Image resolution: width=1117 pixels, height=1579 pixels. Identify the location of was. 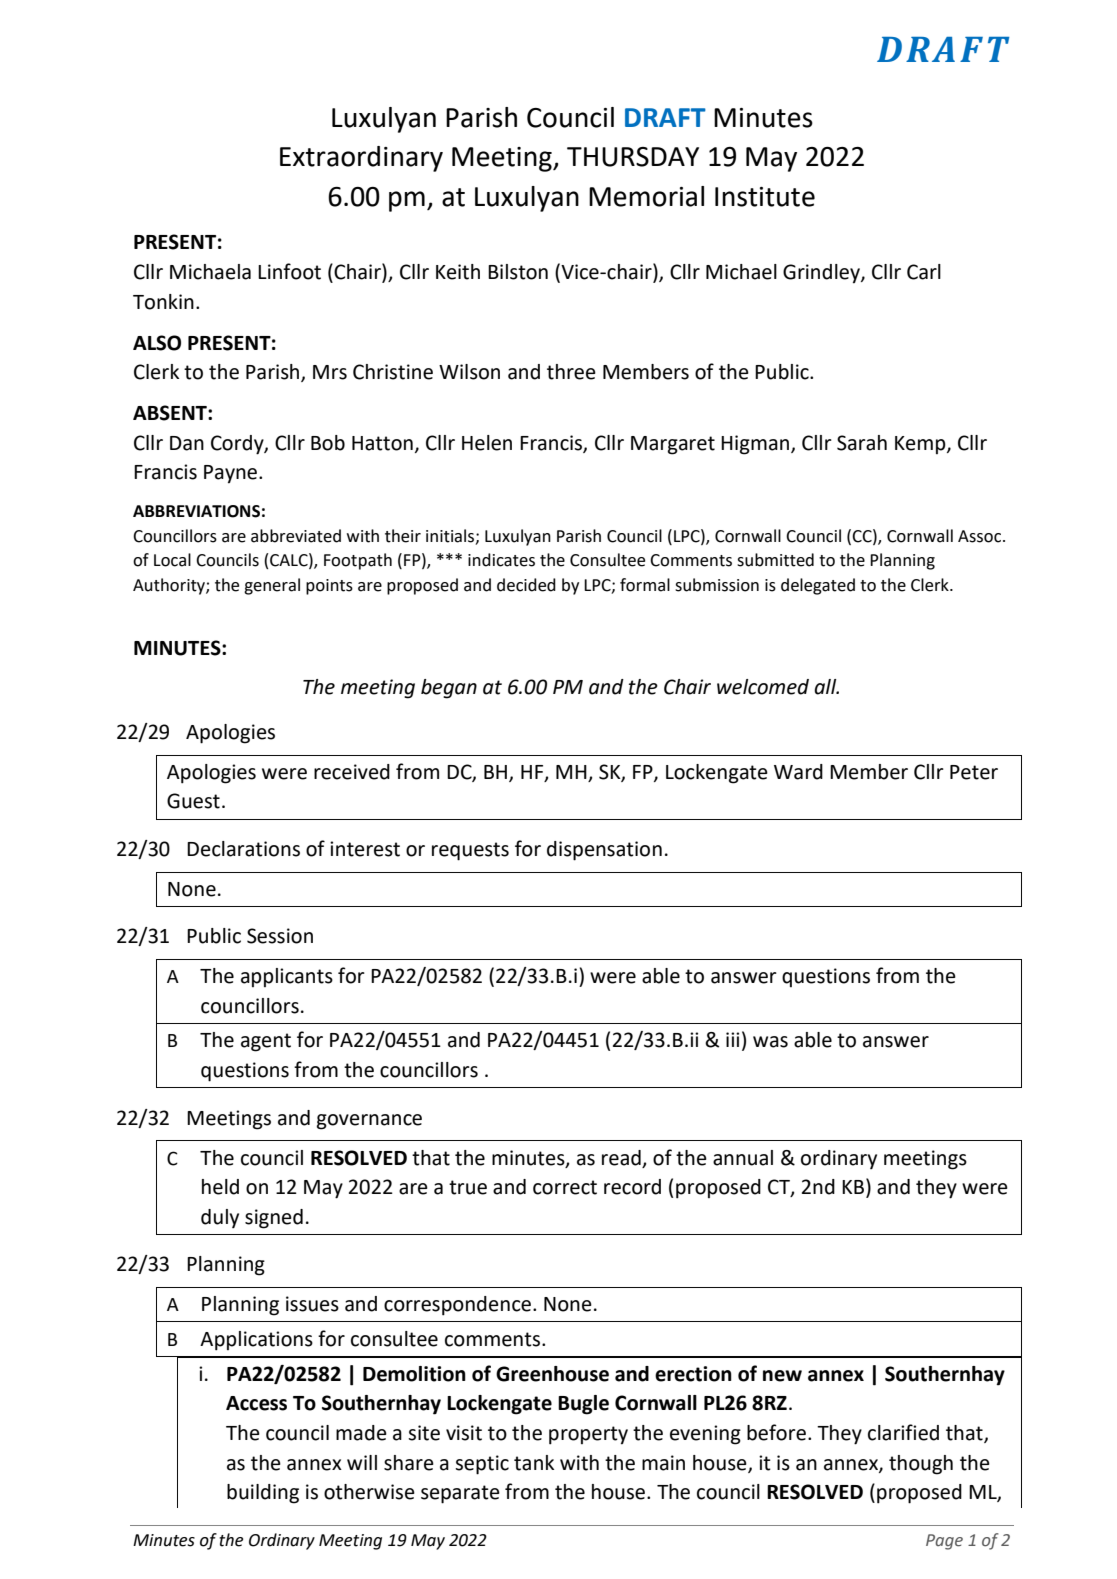
(770, 1042).
